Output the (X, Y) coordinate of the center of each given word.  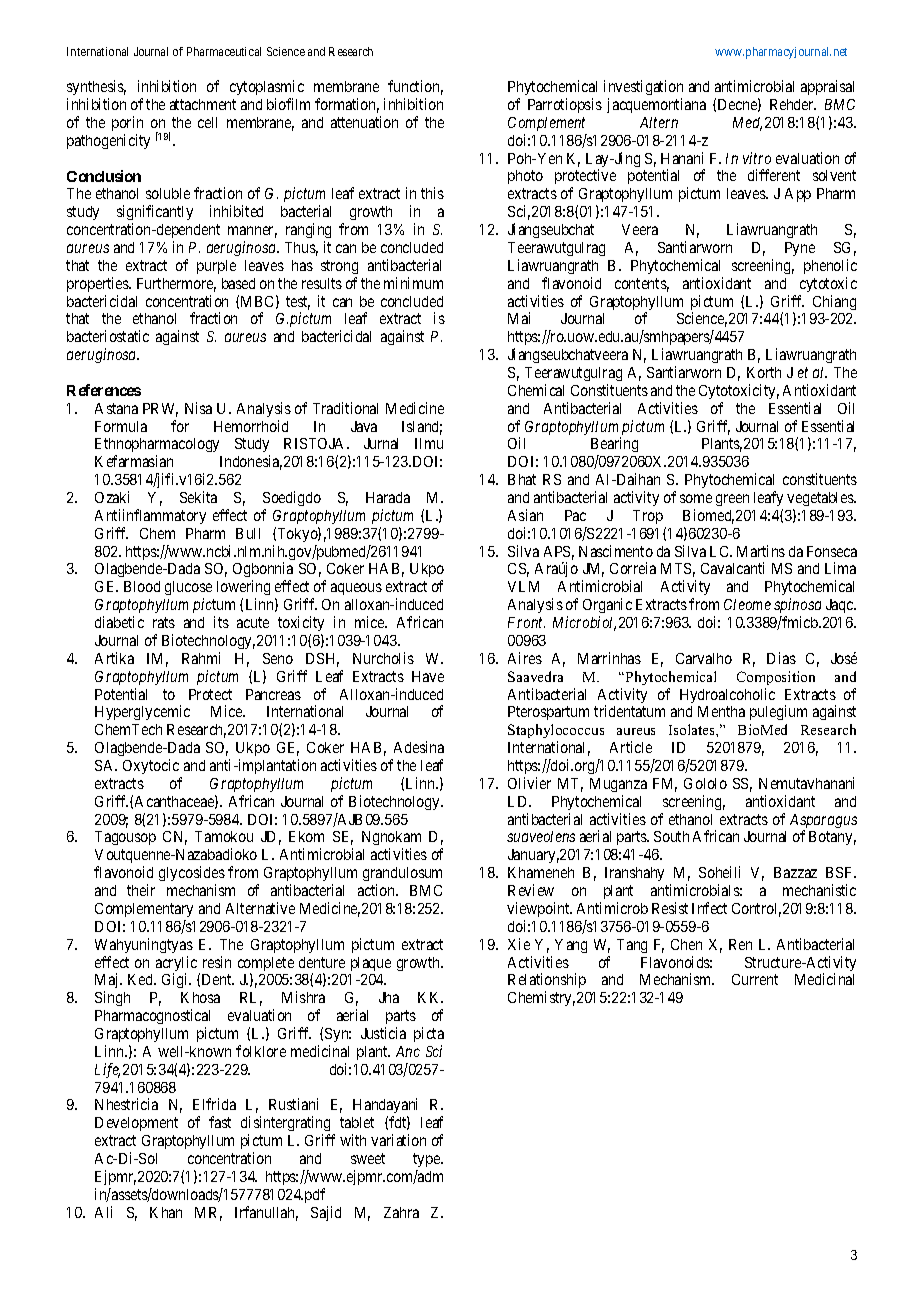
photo (525, 177)
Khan (166, 1212)
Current (755, 979)
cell (207, 122)
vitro (757, 158)
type (427, 1160)
